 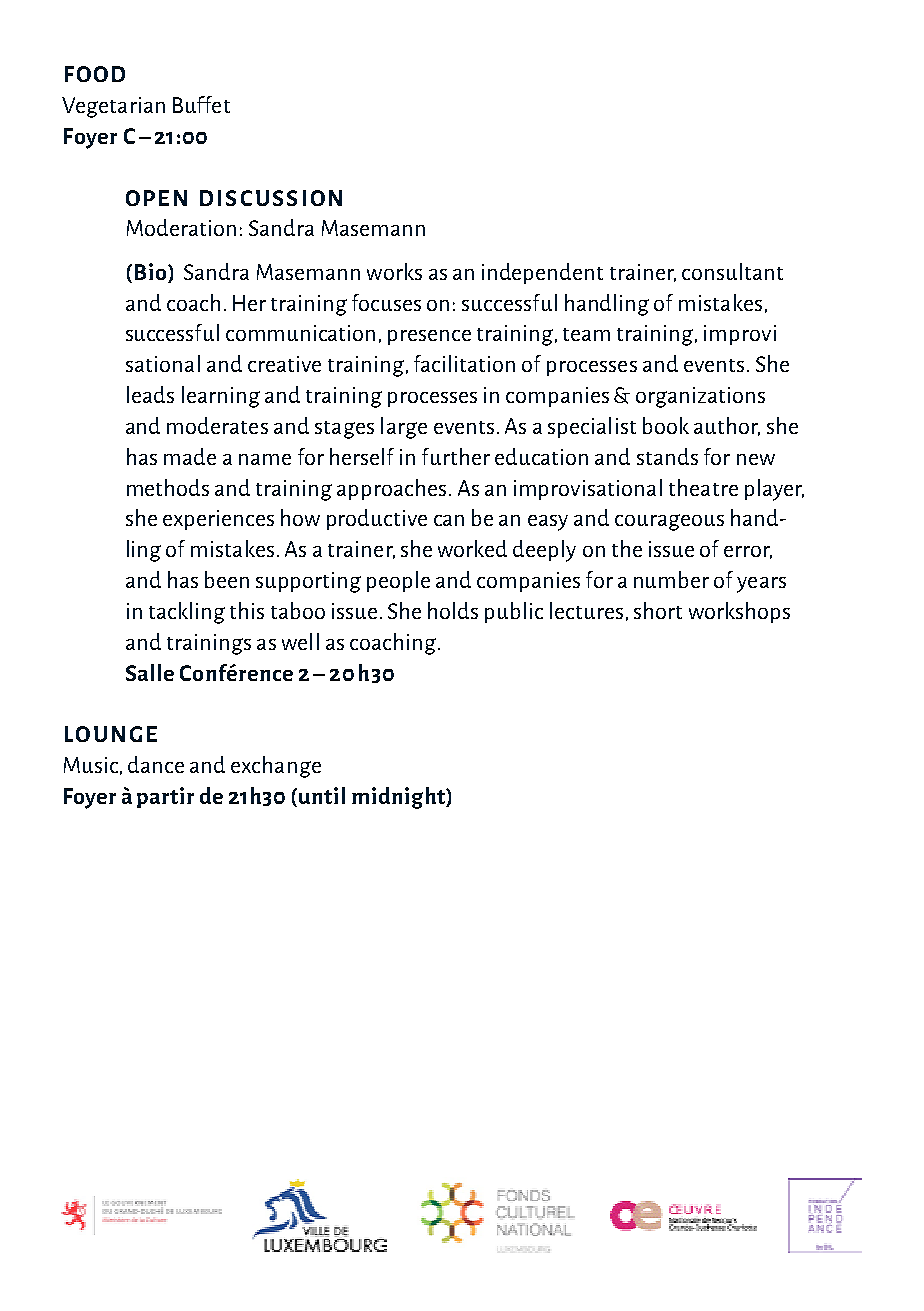 What do you see at coordinates (227, 579) in the image?
I see `been` at bounding box center [227, 579].
